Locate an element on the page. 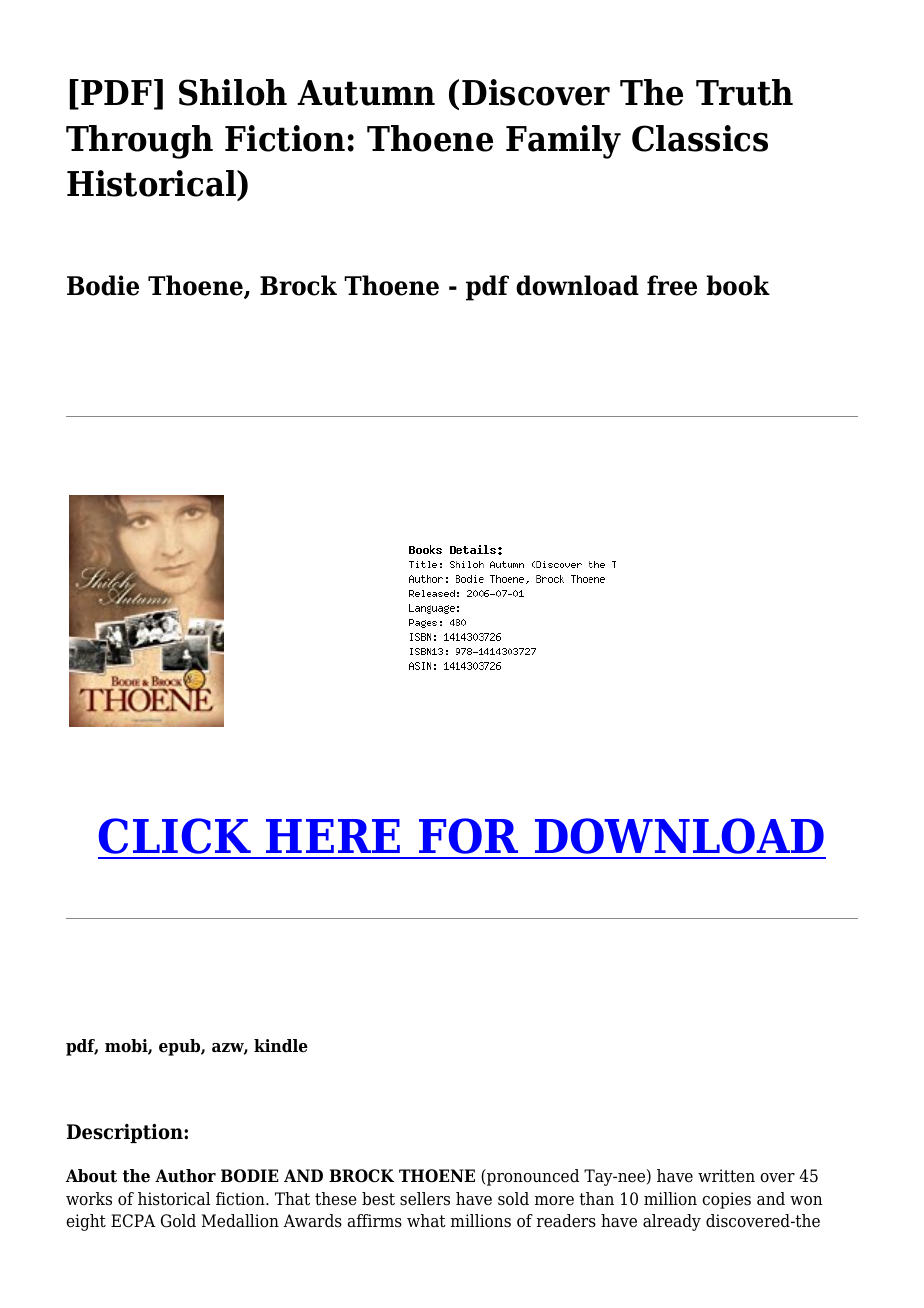 This image has width=924, height=1308. eight is located at coordinates (86, 1222).
